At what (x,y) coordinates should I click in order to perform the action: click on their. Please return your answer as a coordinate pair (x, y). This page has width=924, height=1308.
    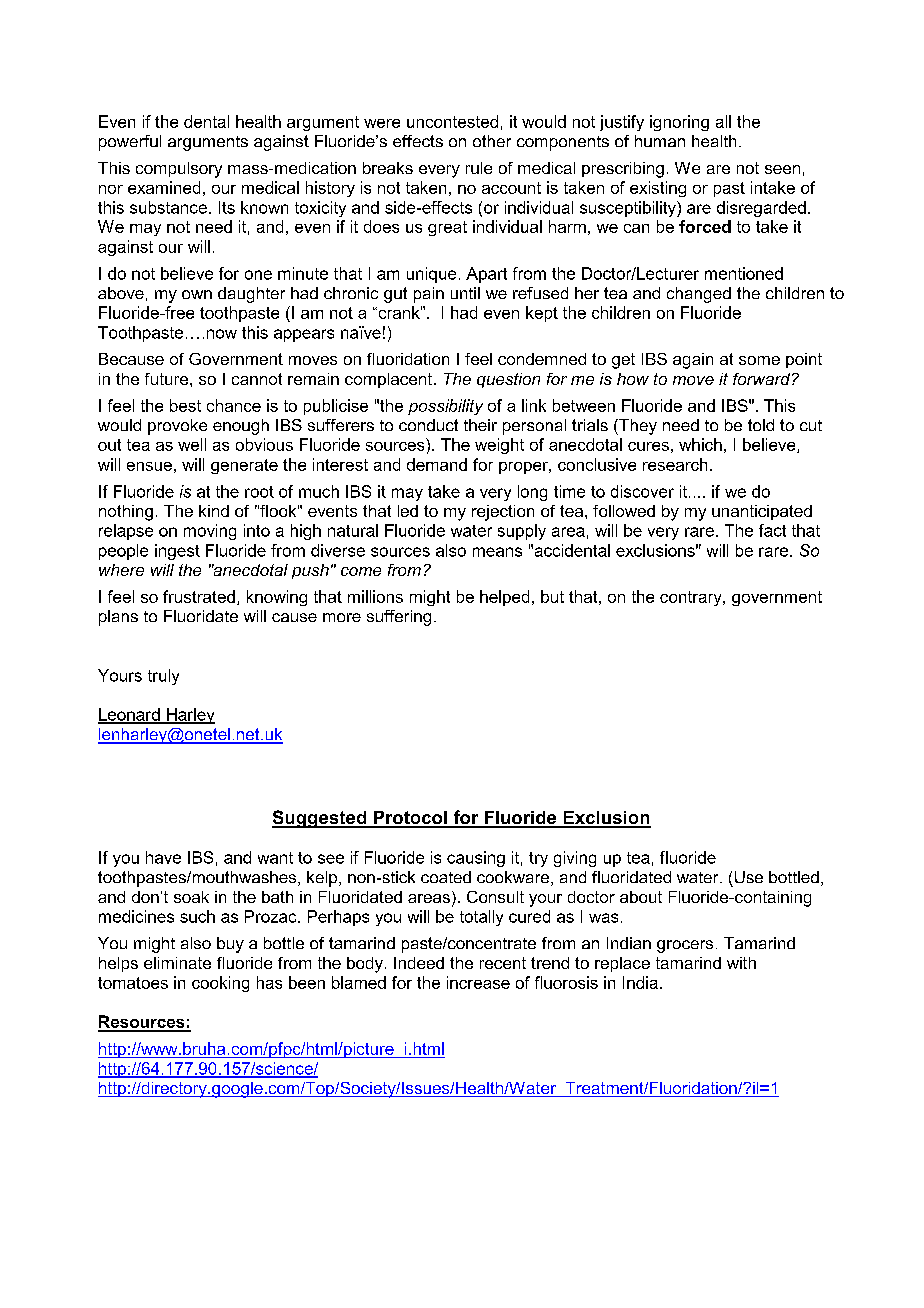
    Looking at the image, I should click on (480, 425).
